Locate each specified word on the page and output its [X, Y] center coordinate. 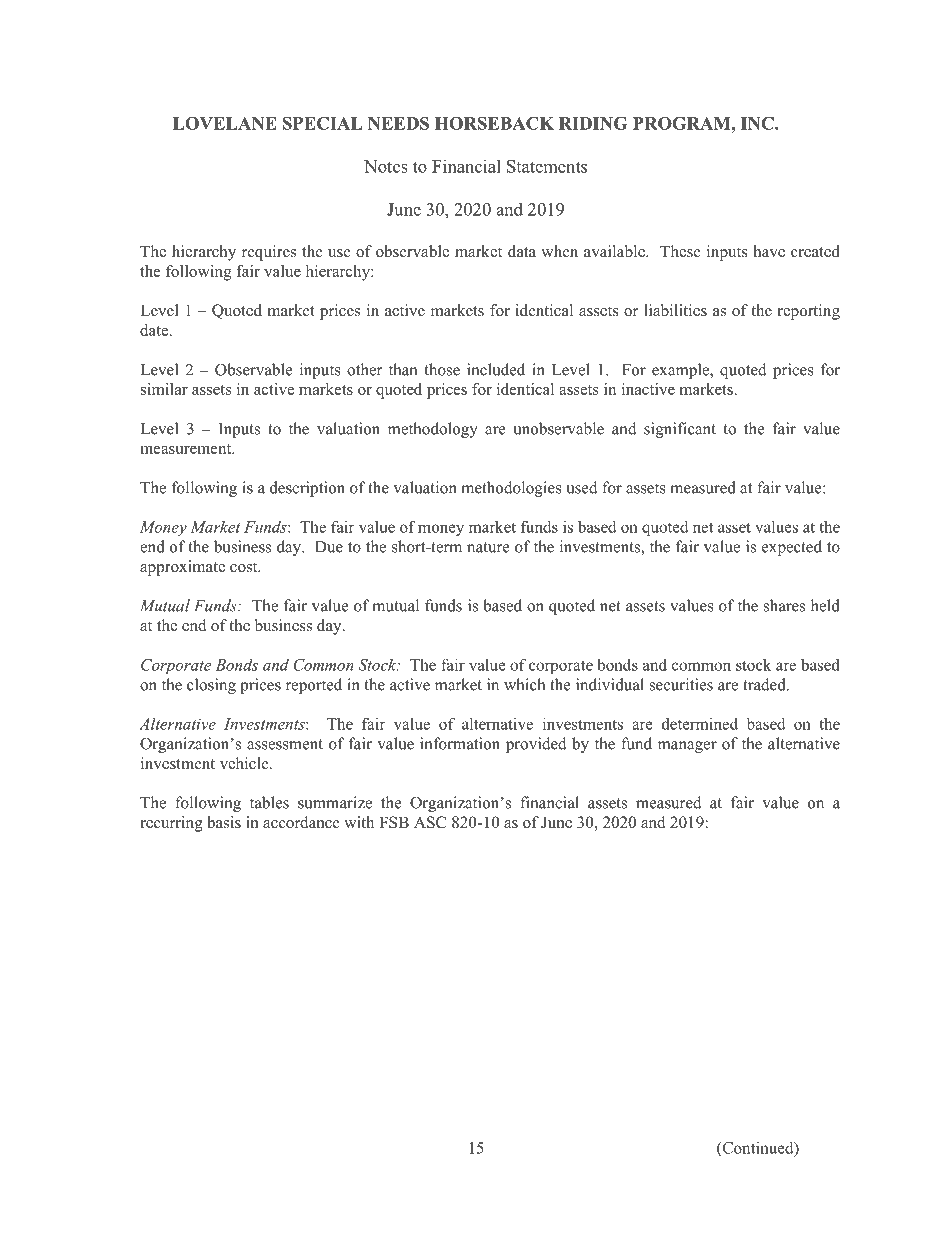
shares [784, 605]
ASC [430, 822]
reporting [809, 312]
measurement [187, 449]
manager [687, 747]
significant [680, 430]
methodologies [511, 489]
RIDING [593, 123]
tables [269, 802]
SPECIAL [323, 123]
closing [211, 686]
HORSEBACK [494, 123]
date [154, 330]
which [524, 684]
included [496, 369]
